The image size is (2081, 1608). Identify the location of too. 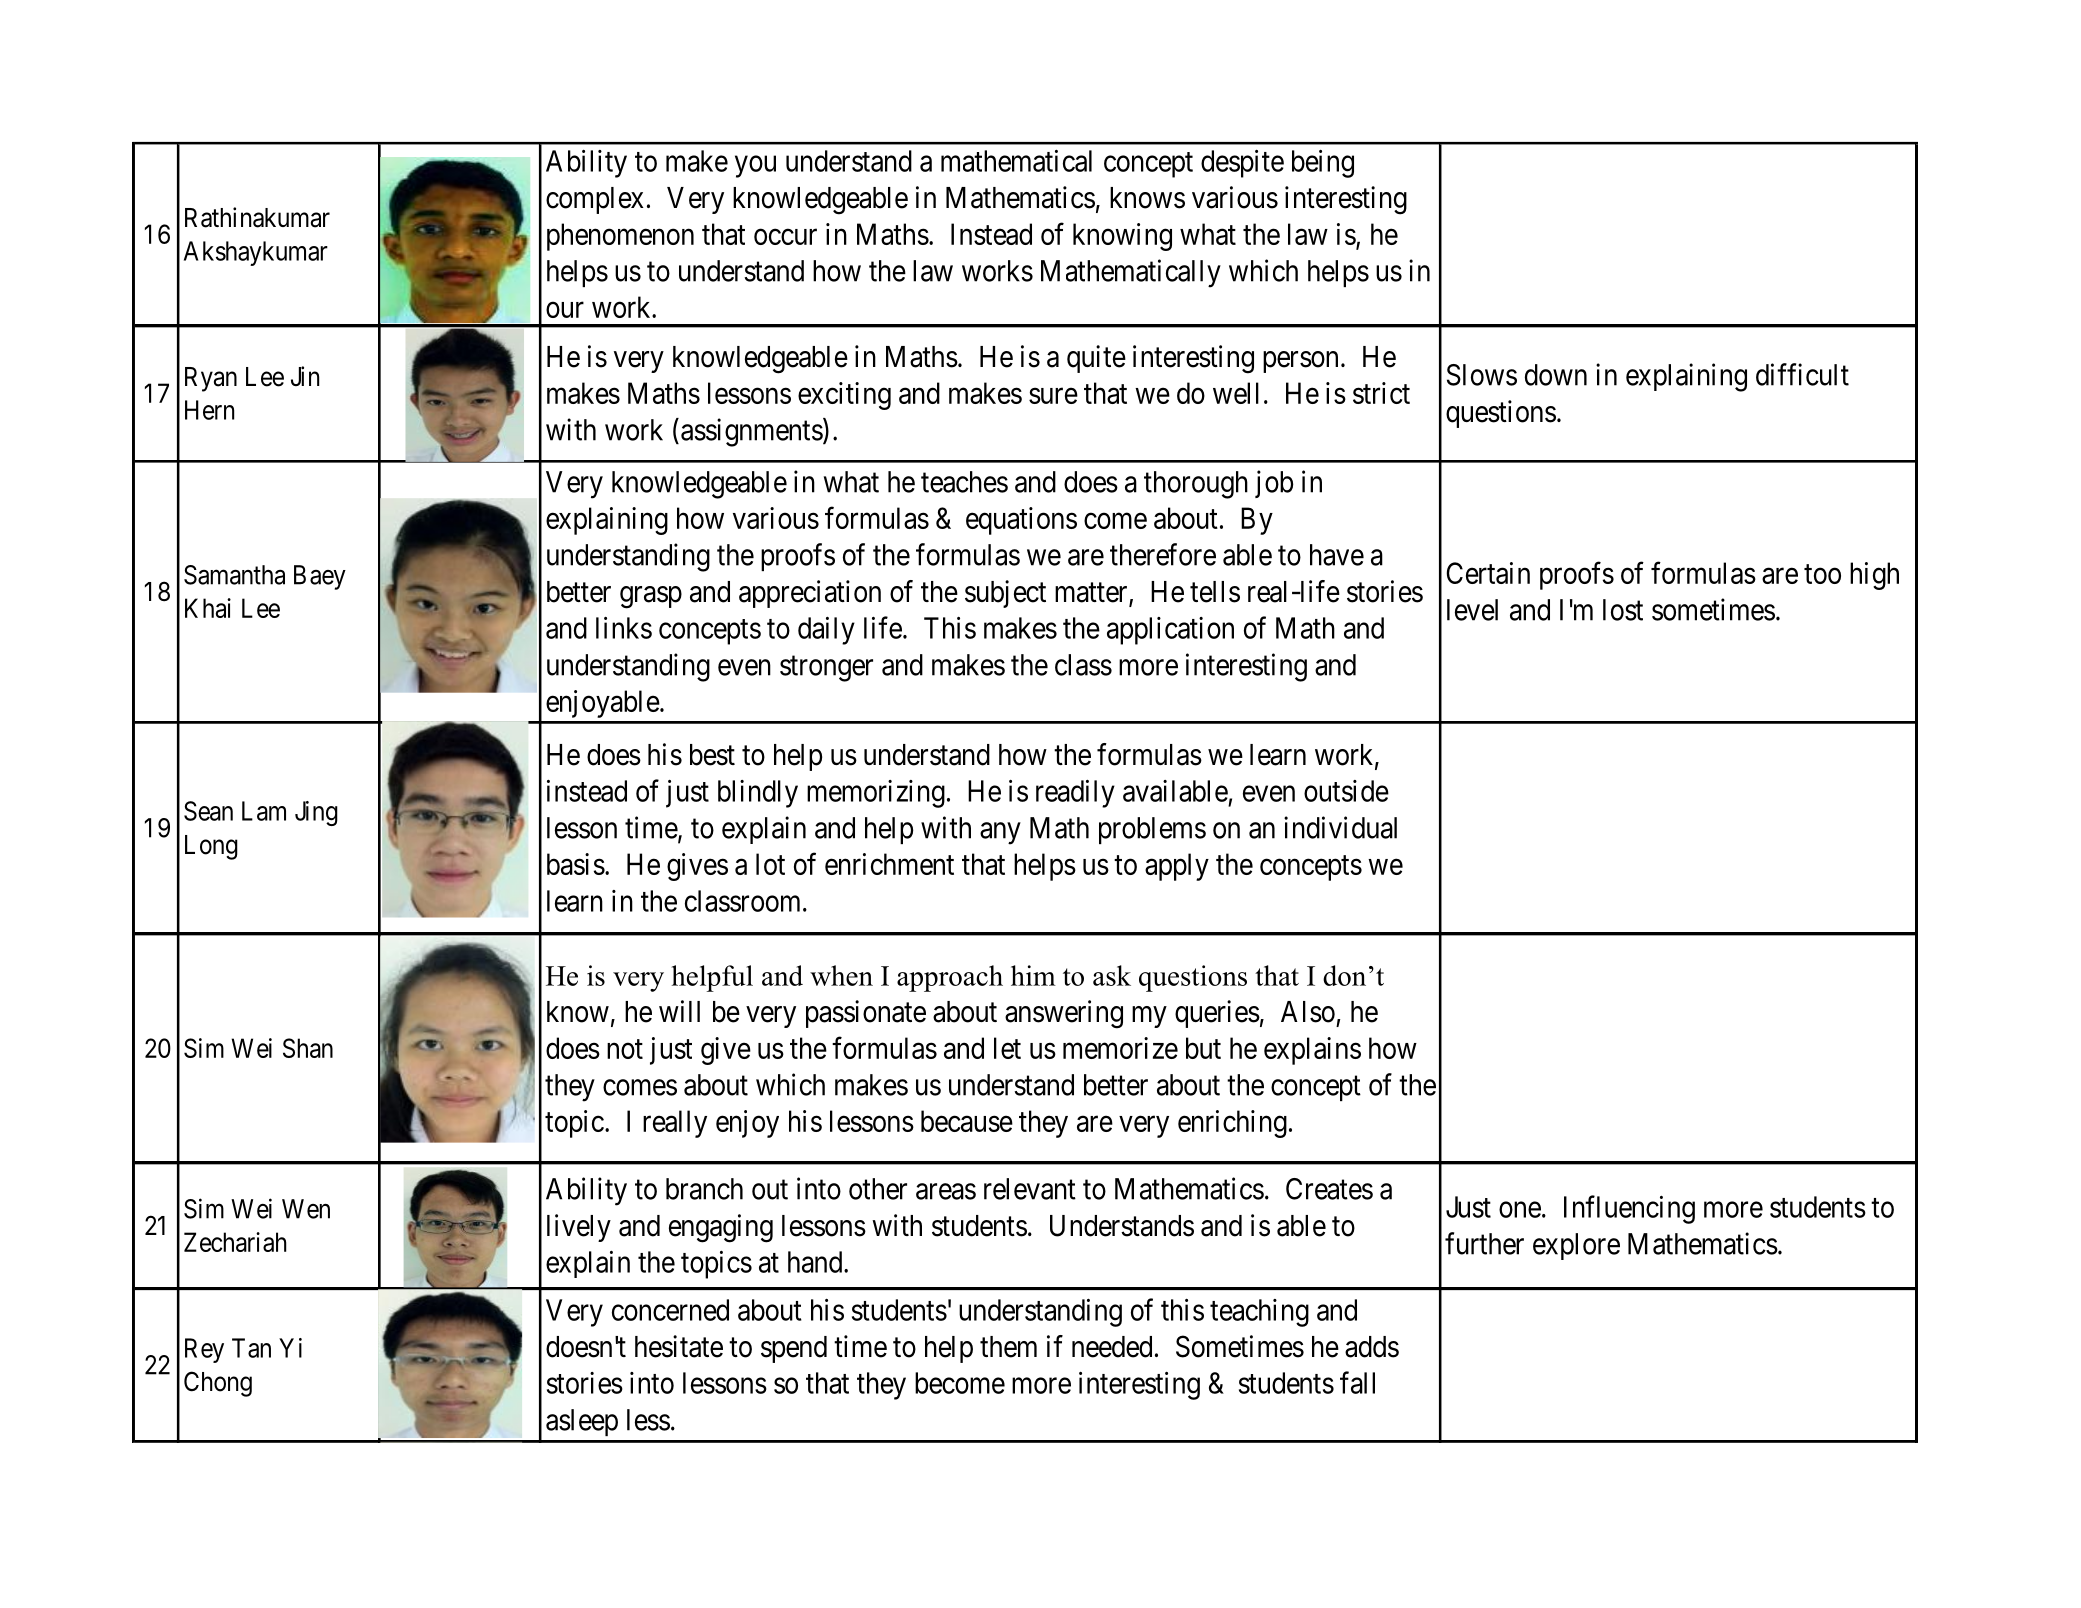
(1822, 574).
